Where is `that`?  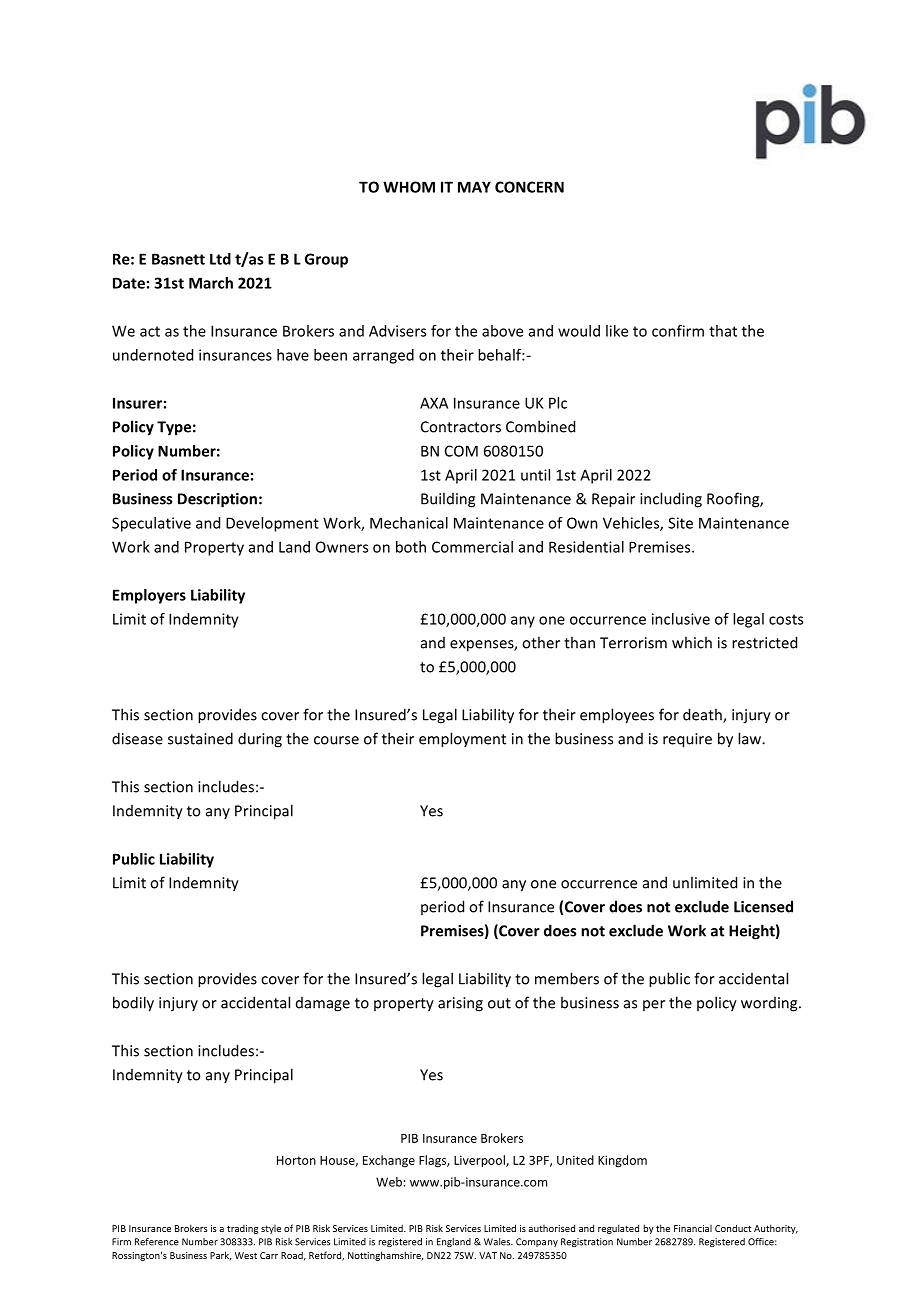 that is located at coordinates (723, 331).
